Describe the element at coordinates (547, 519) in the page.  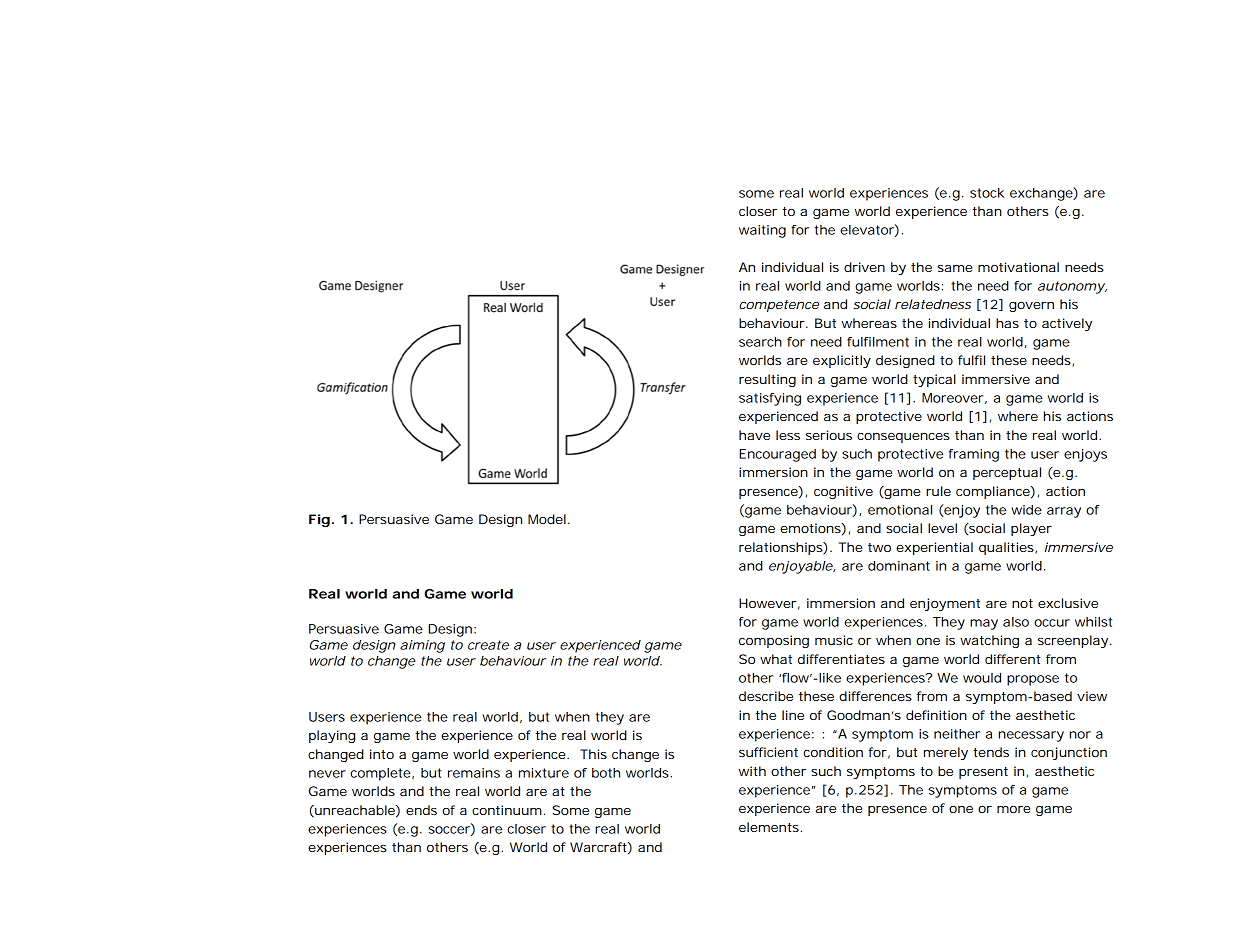
I see `Model` at that location.
